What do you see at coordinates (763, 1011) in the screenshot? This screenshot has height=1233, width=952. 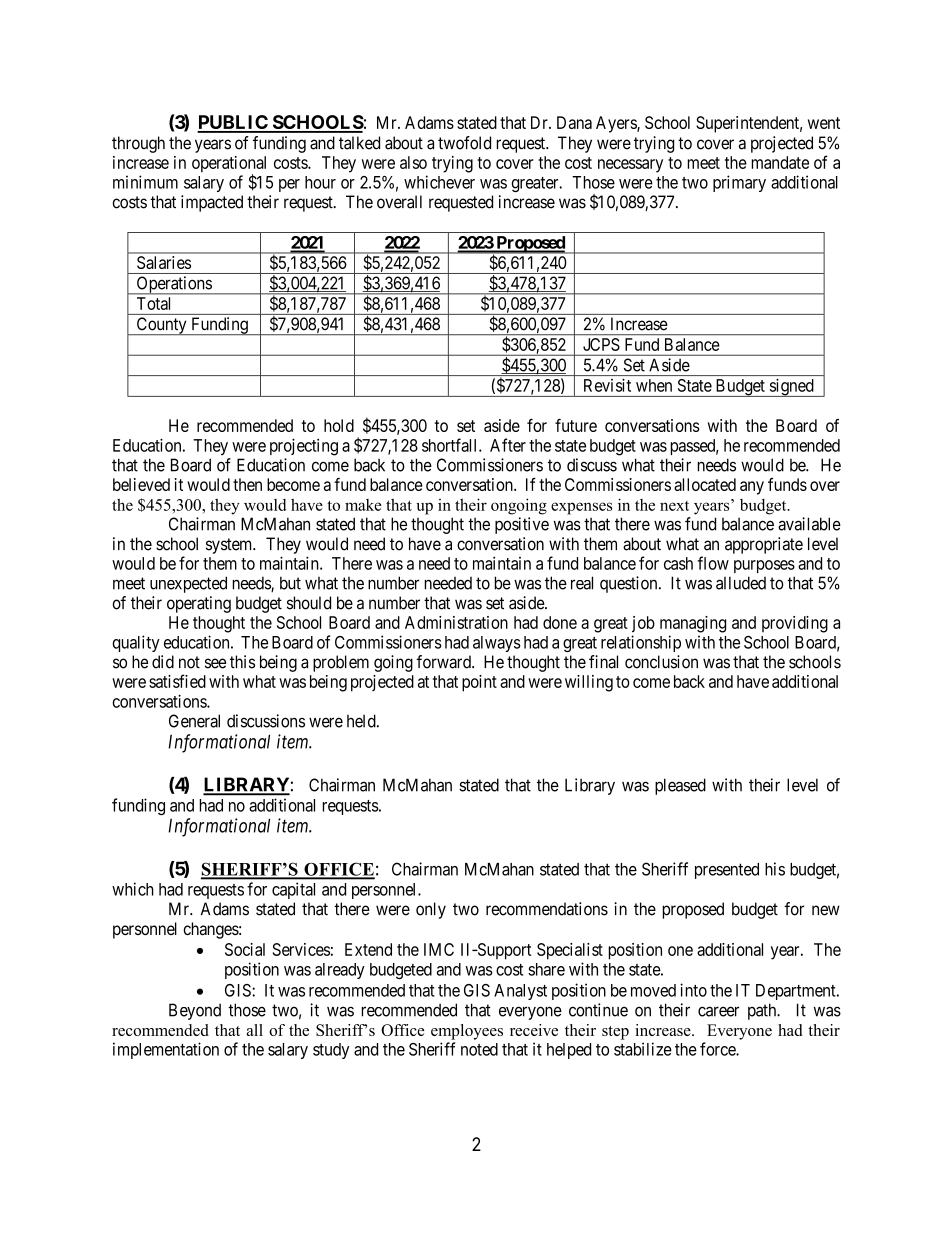 I see `path` at bounding box center [763, 1011].
